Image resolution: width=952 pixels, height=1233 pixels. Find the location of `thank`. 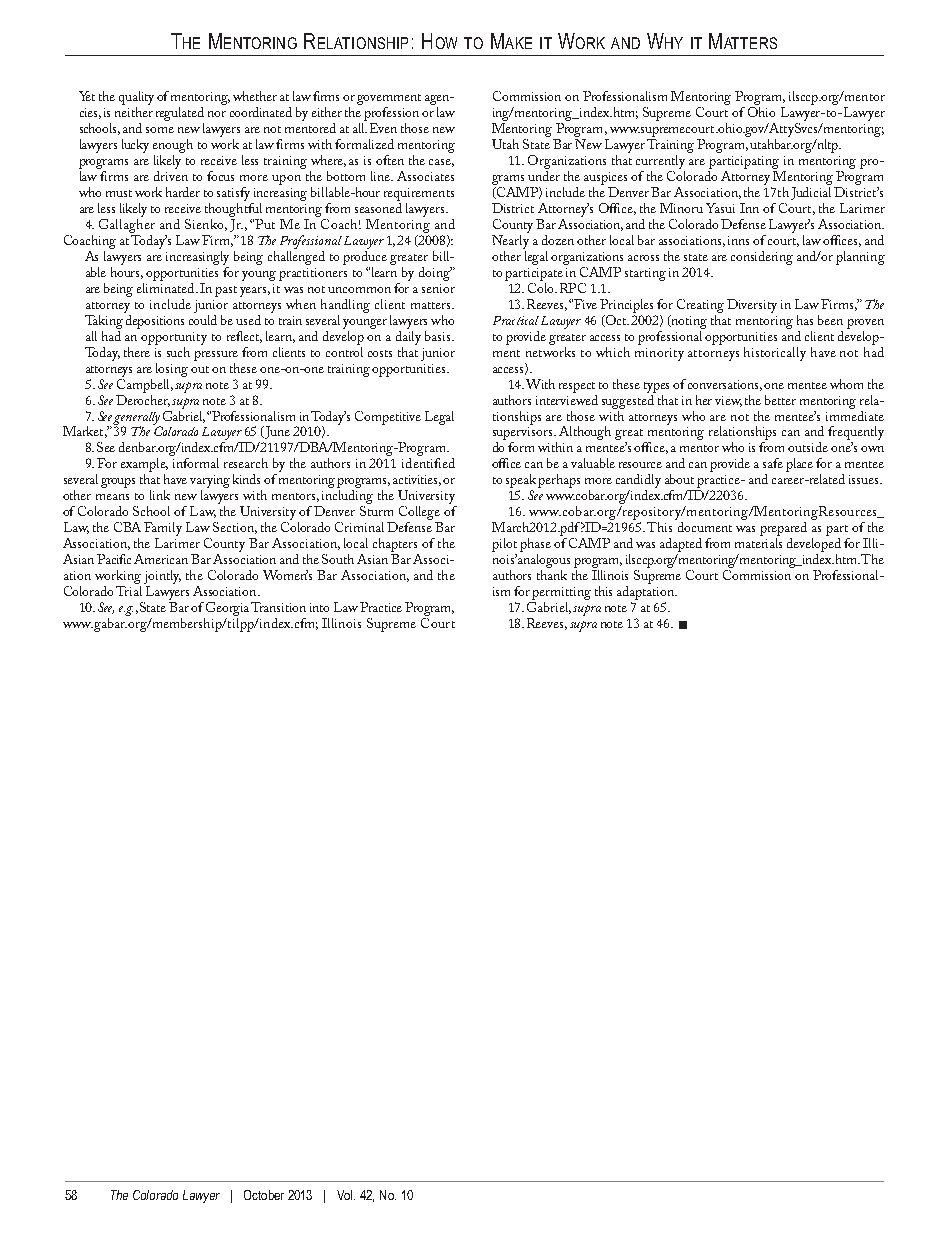

thank is located at coordinates (552, 575).
